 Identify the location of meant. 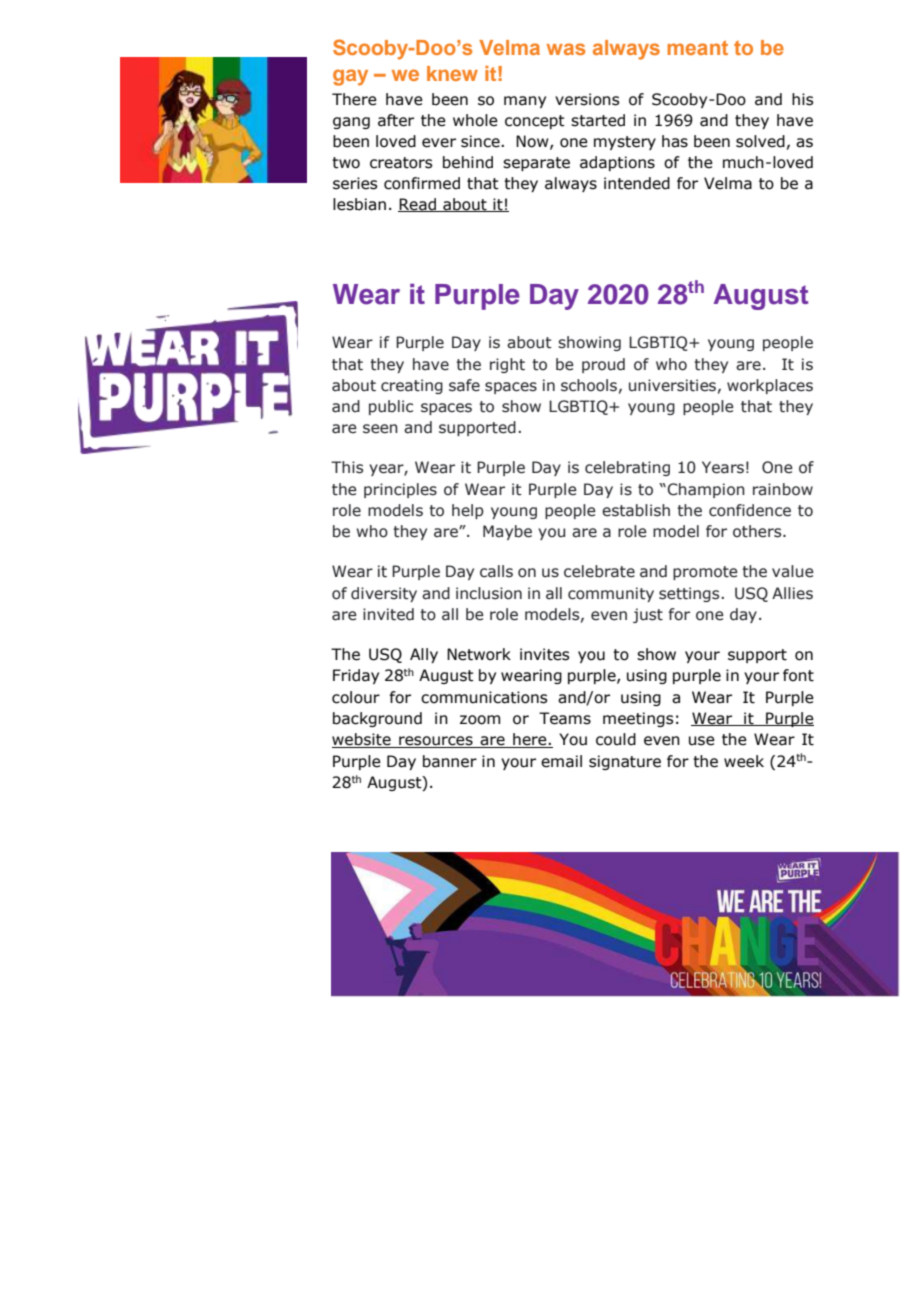
(697, 47).
